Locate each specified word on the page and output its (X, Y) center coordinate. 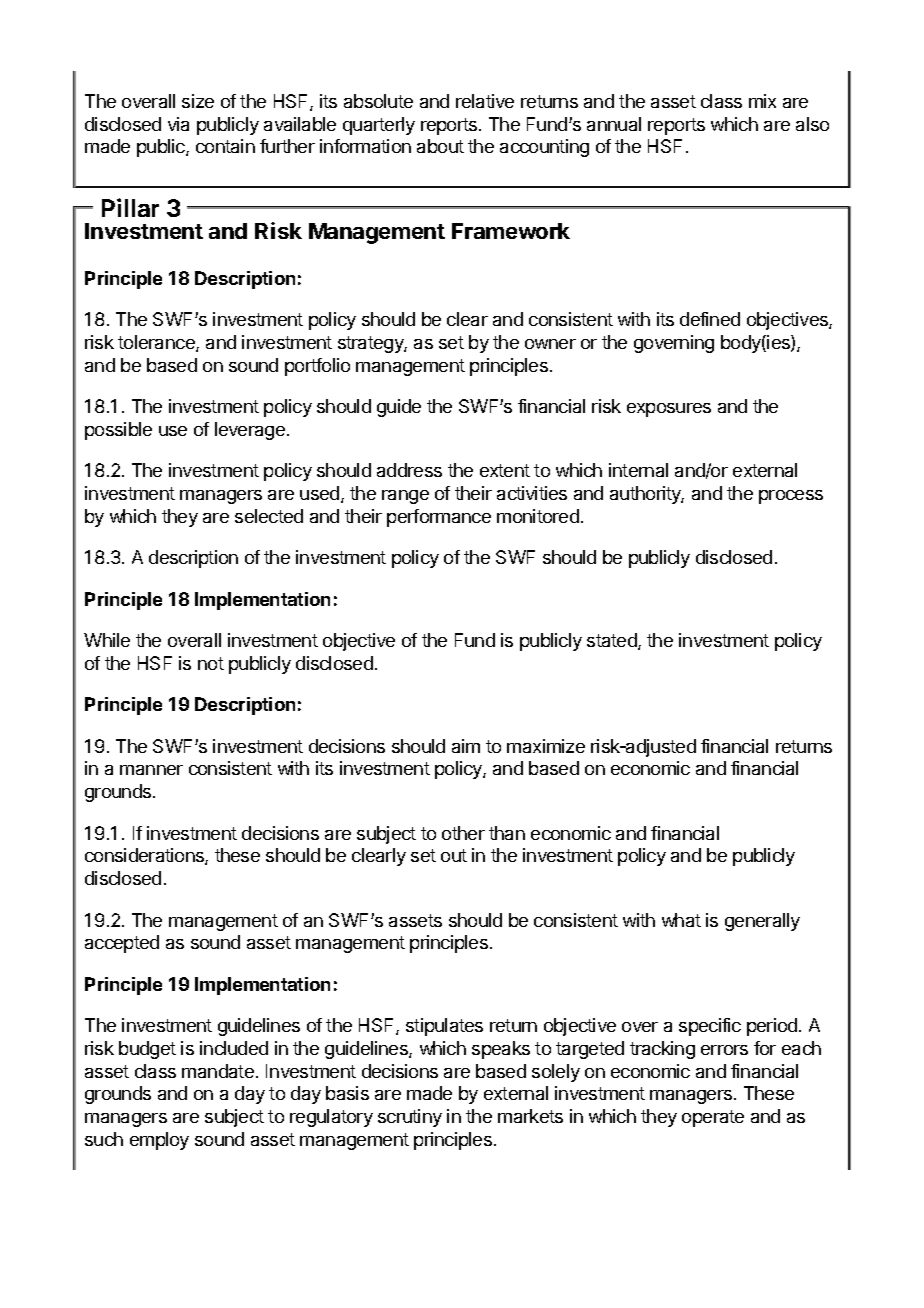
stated (613, 641)
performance (439, 518)
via (178, 124)
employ (159, 1141)
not (211, 663)
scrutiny (410, 1118)
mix (762, 101)
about (440, 146)
